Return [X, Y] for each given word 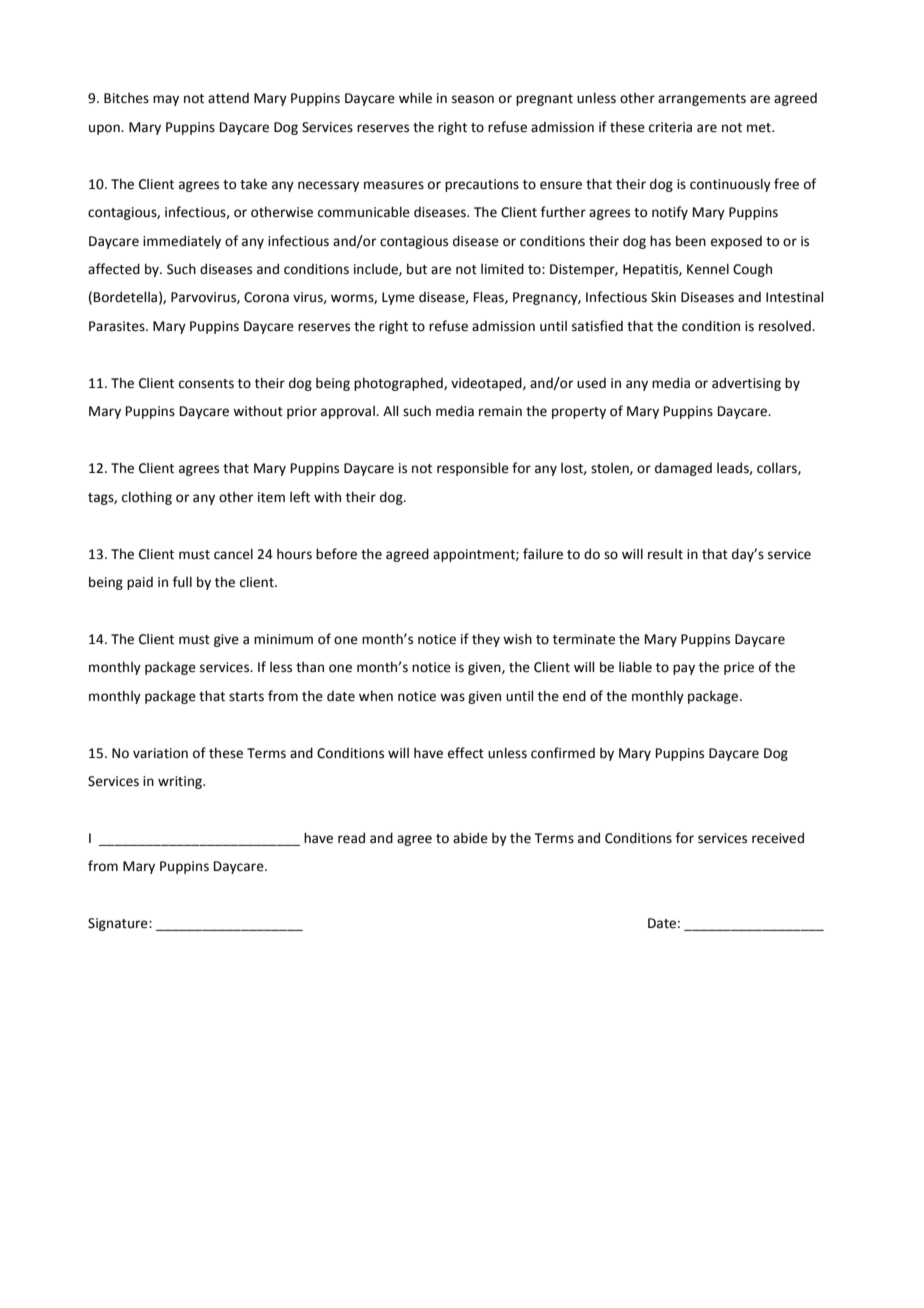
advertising [746, 384]
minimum [283, 639]
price [739, 668]
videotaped [487, 384]
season [473, 99]
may [166, 100]
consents [206, 384]
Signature [119, 924]
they [486, 640]
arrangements [702, 100]
